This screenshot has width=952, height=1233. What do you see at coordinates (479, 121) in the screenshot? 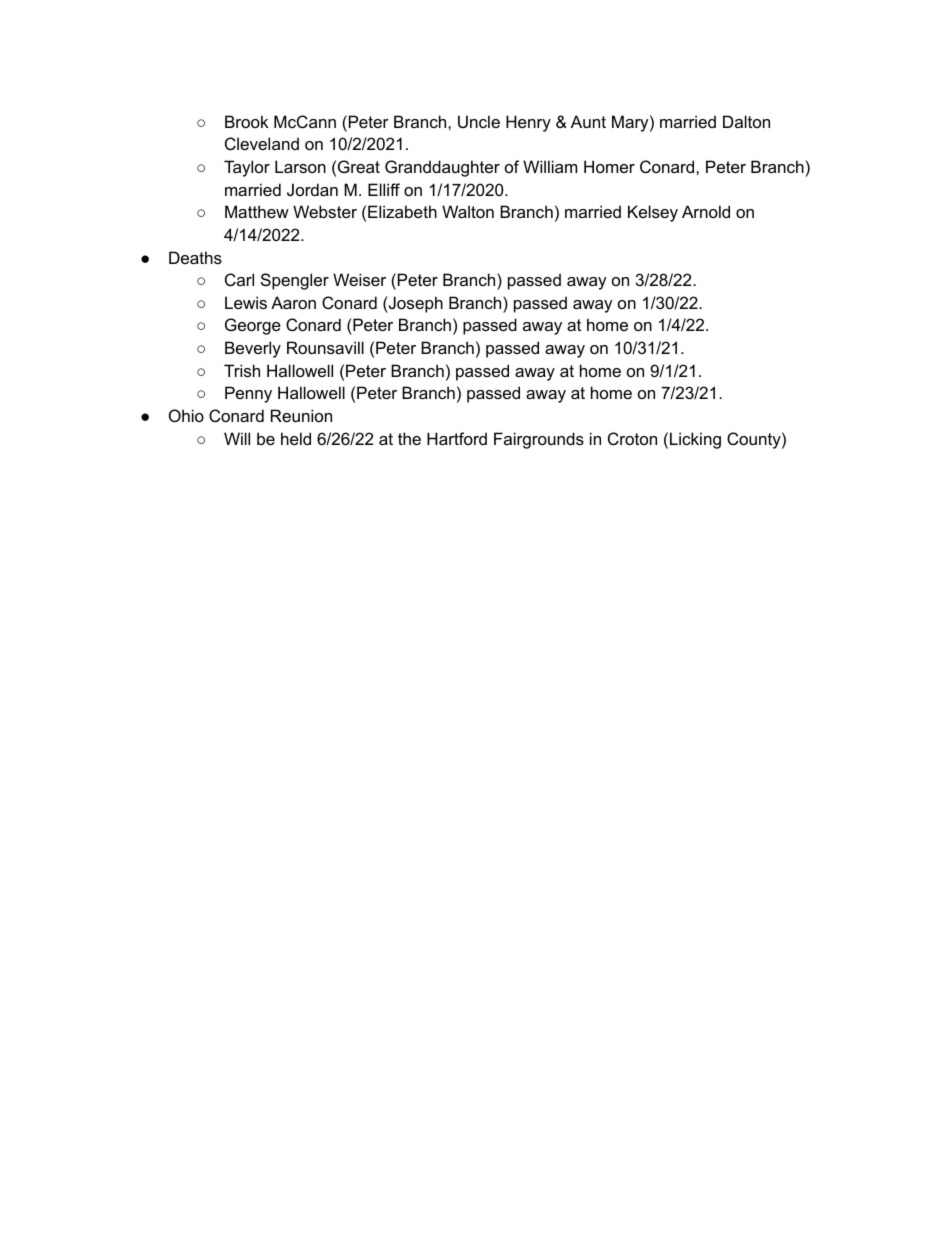
I see `Uncle` at bounding box center [479, 121].
